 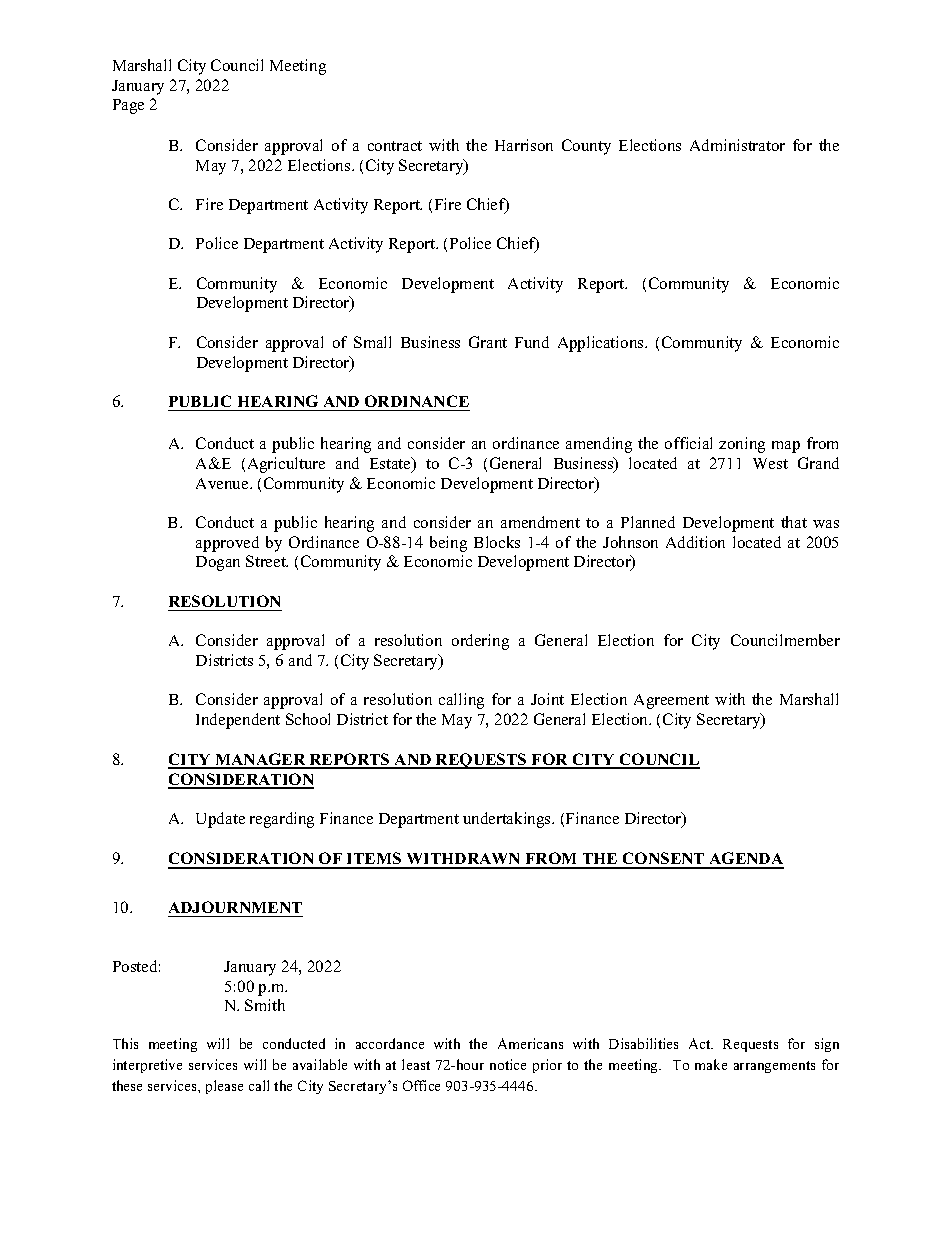 What do you see at coordinates (737, 145) in the image?
I see `Administrator` at bounding box center [737, 145].
